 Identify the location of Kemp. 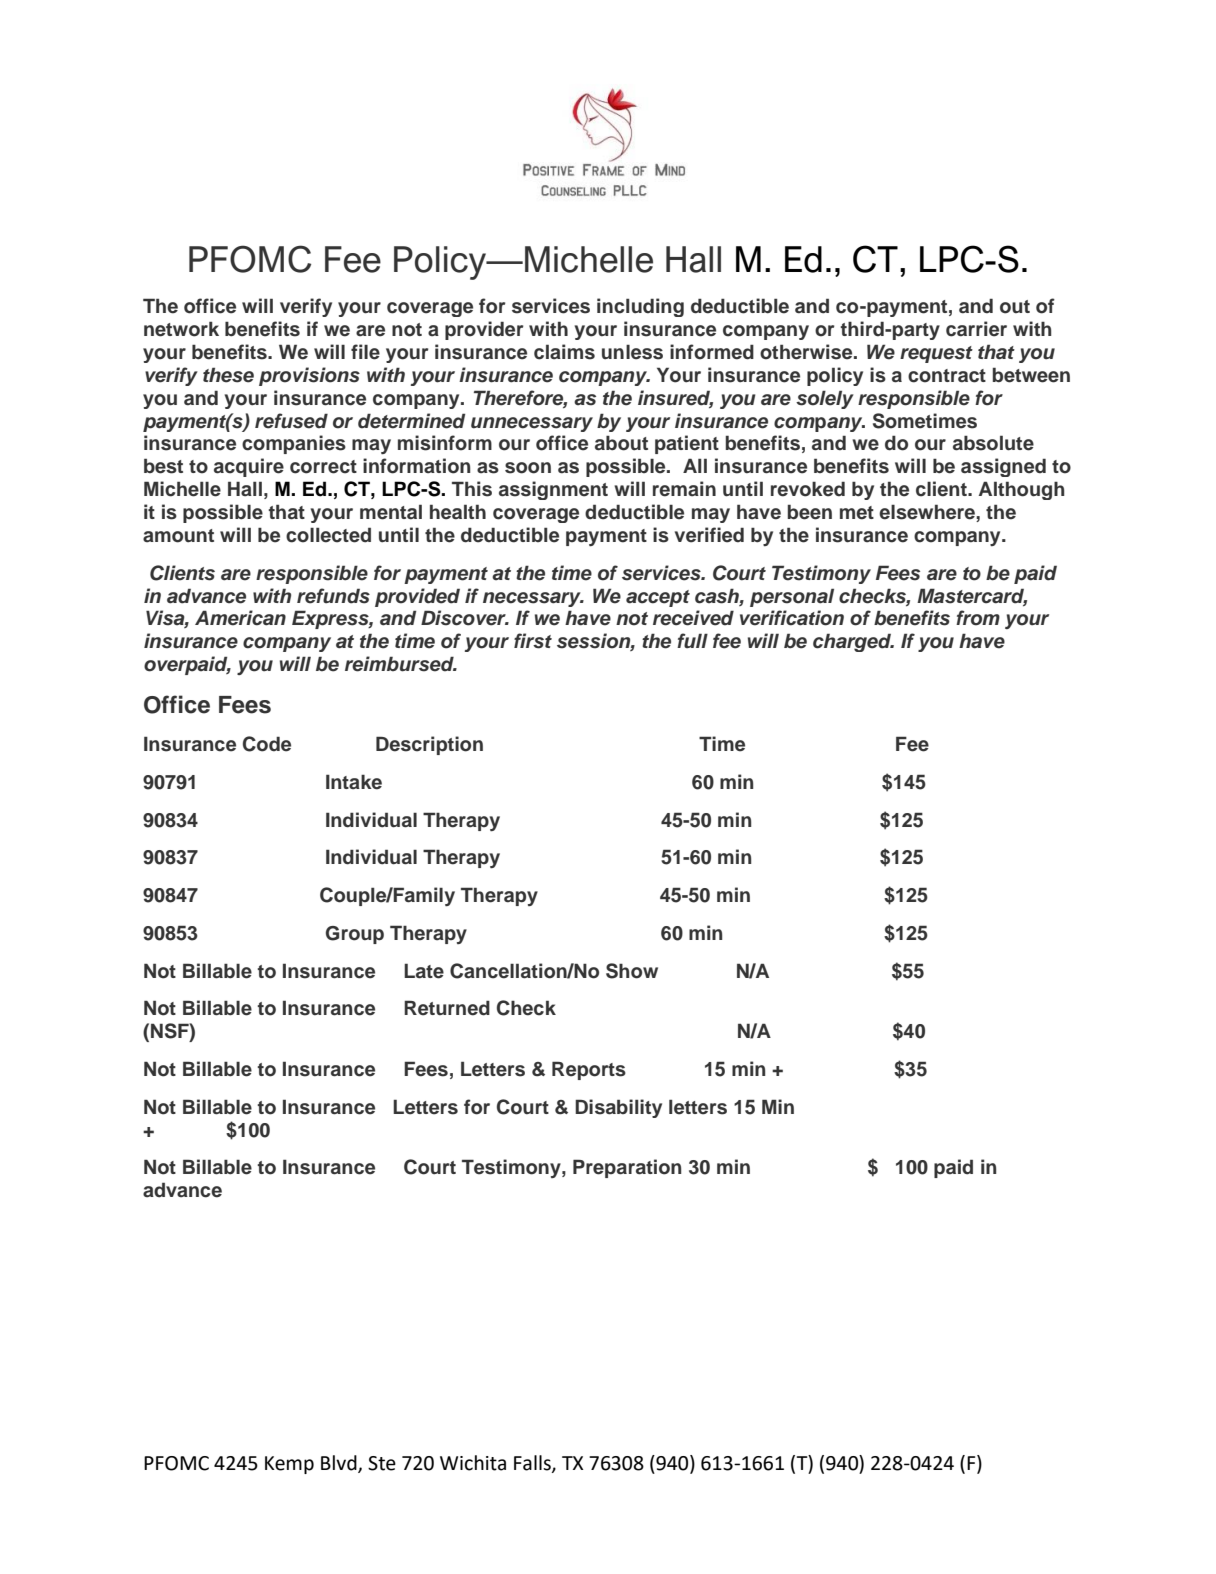
(289, 1465).
